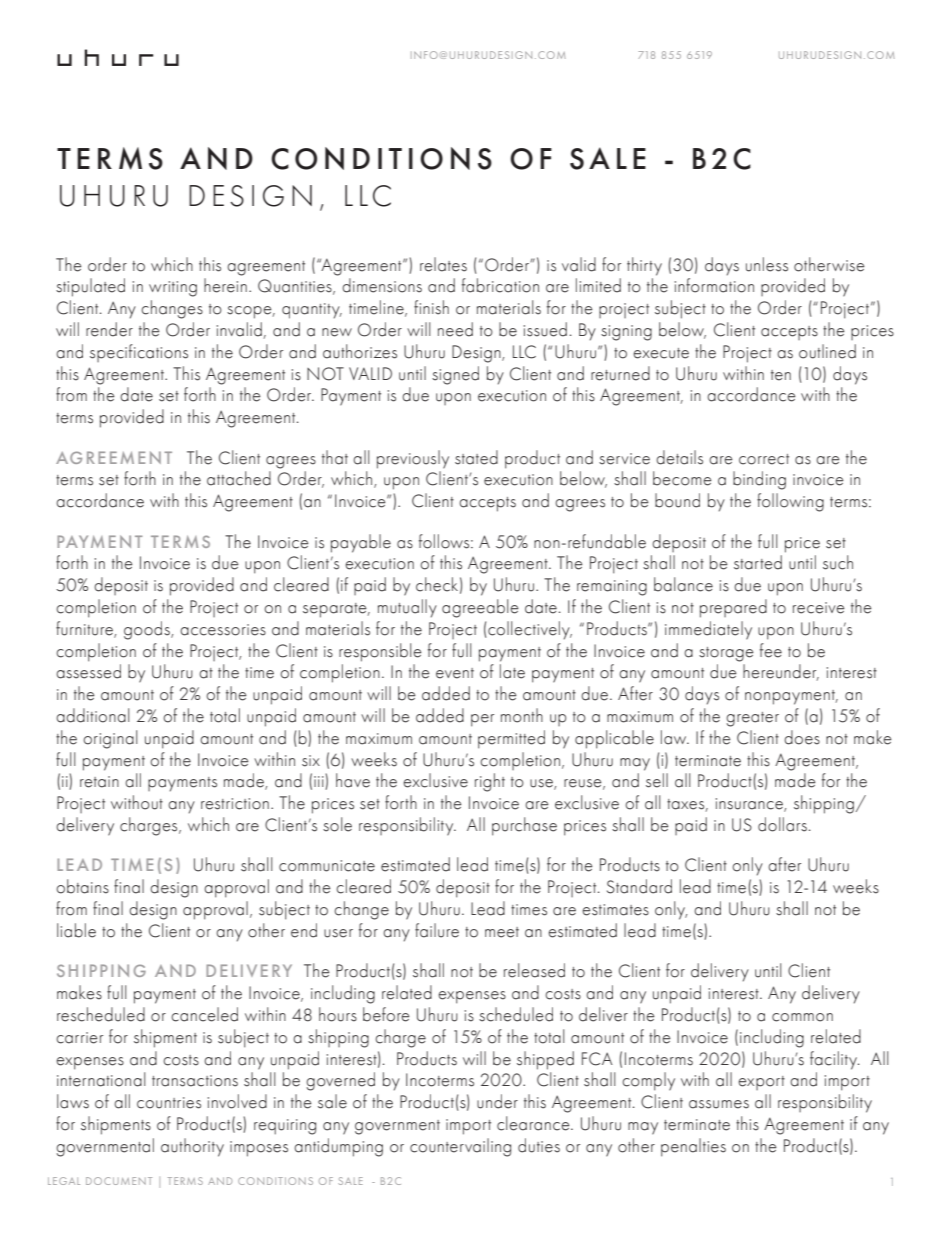 Image resolution: width=952 pixels, height=1233 pixels. Describe the element at coordinates (148, 630) in the page. I see `goods` at that location.
